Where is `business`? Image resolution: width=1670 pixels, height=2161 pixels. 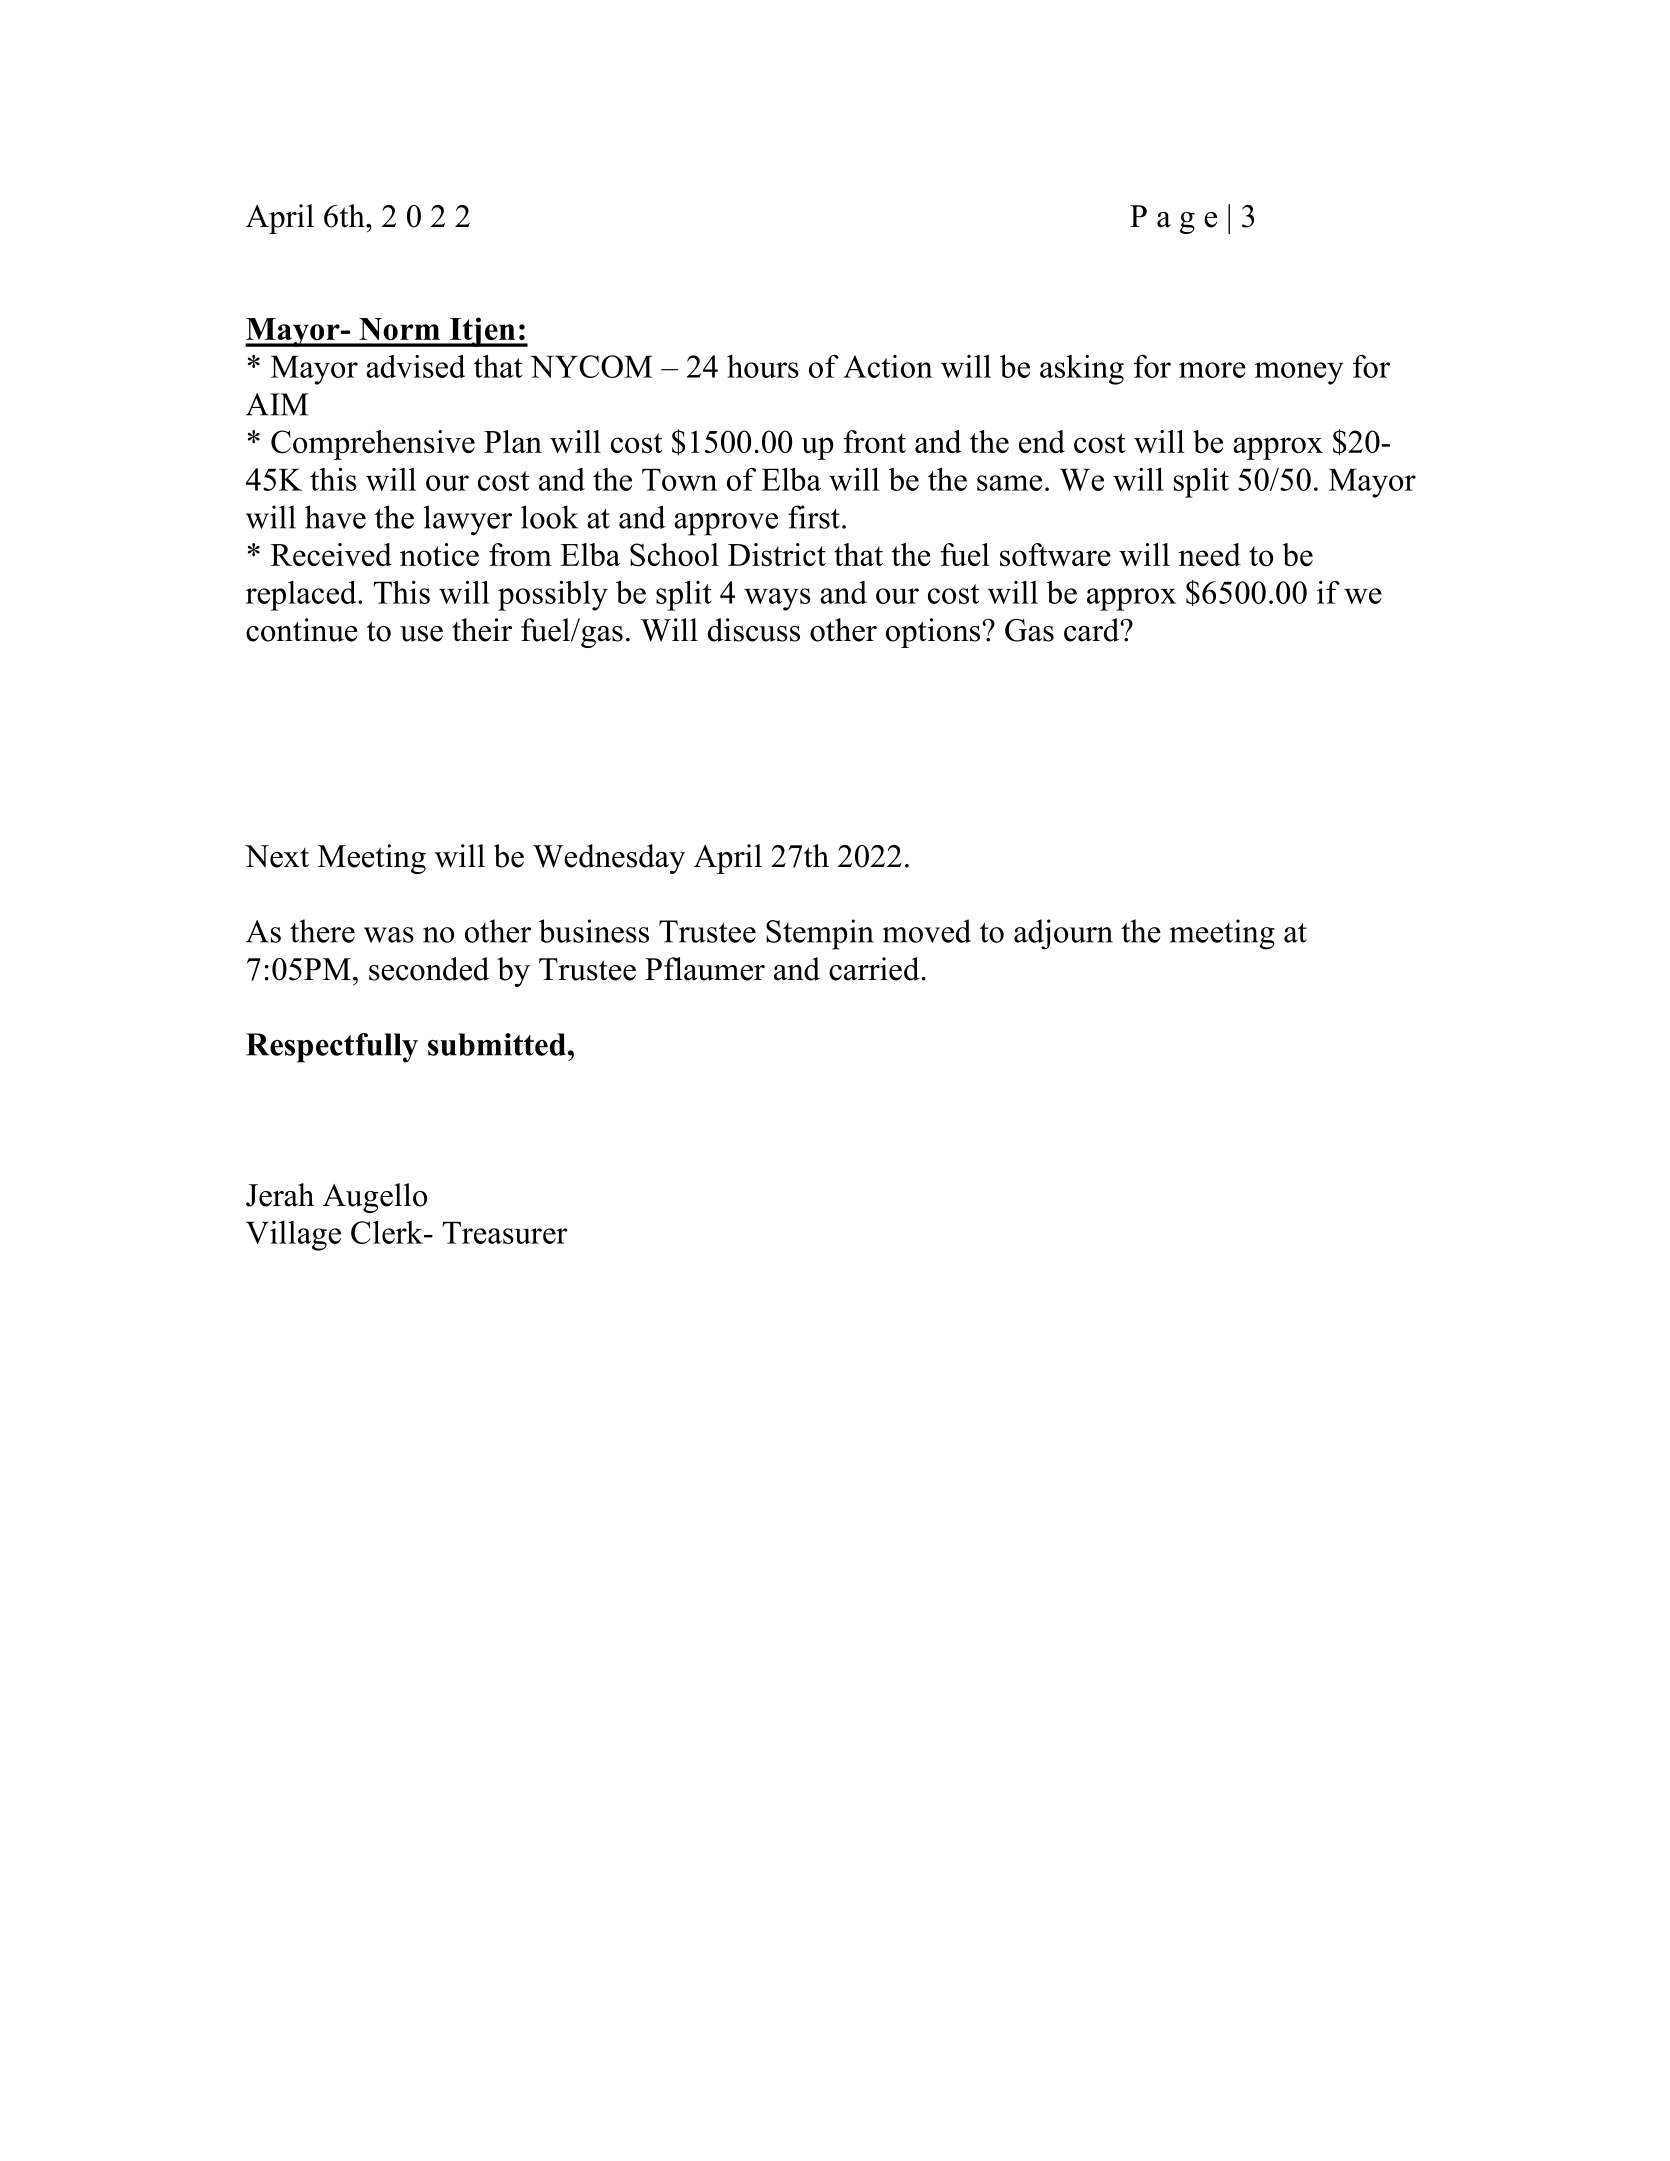 business is located at coordinates (594, 931).
